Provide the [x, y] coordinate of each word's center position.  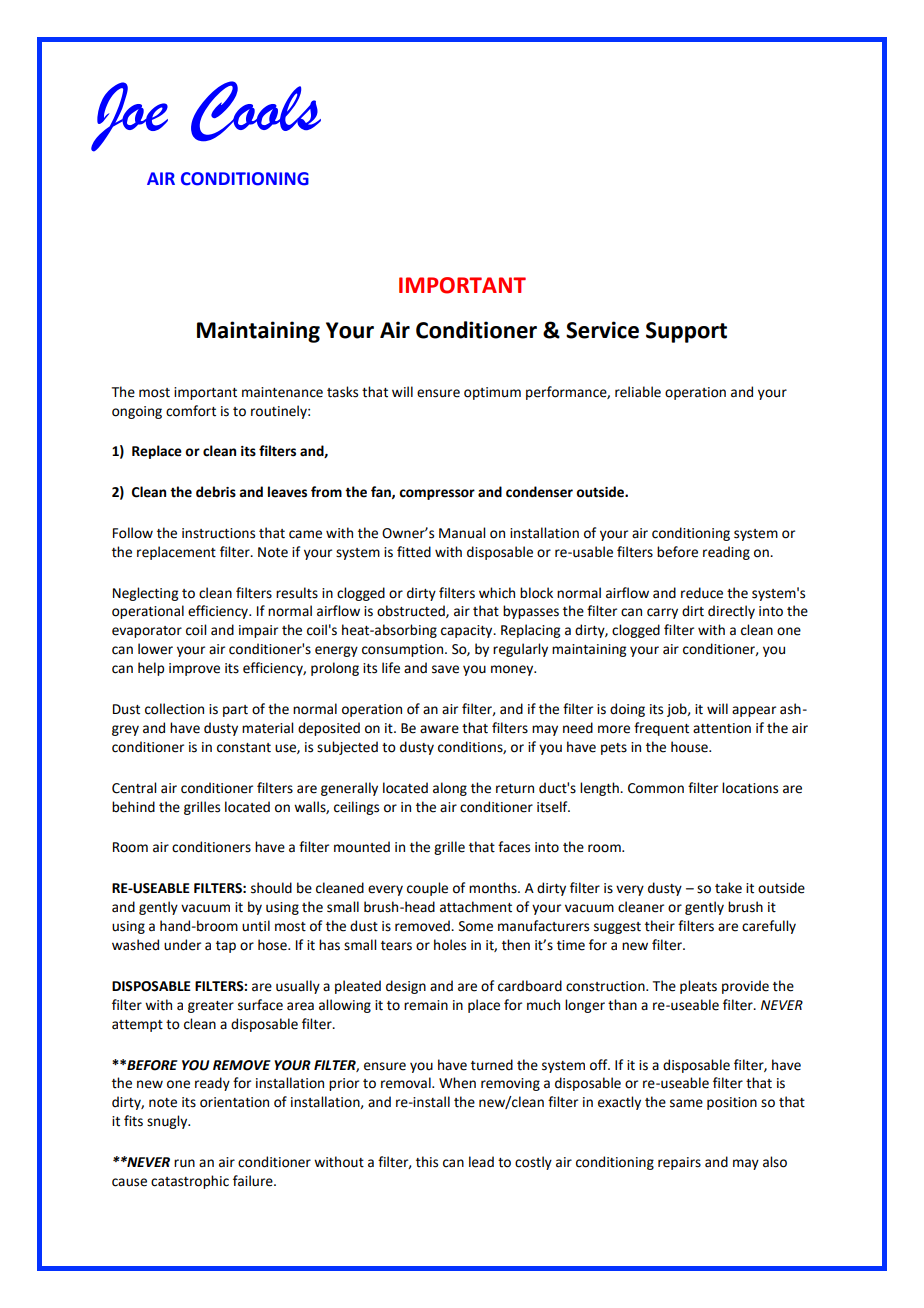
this [427, 1162]
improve [194, 669]
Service [602, 330]
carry [662, 613]
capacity [468, 631]
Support [686, 332]
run [184, 1163]
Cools [256, 111]
